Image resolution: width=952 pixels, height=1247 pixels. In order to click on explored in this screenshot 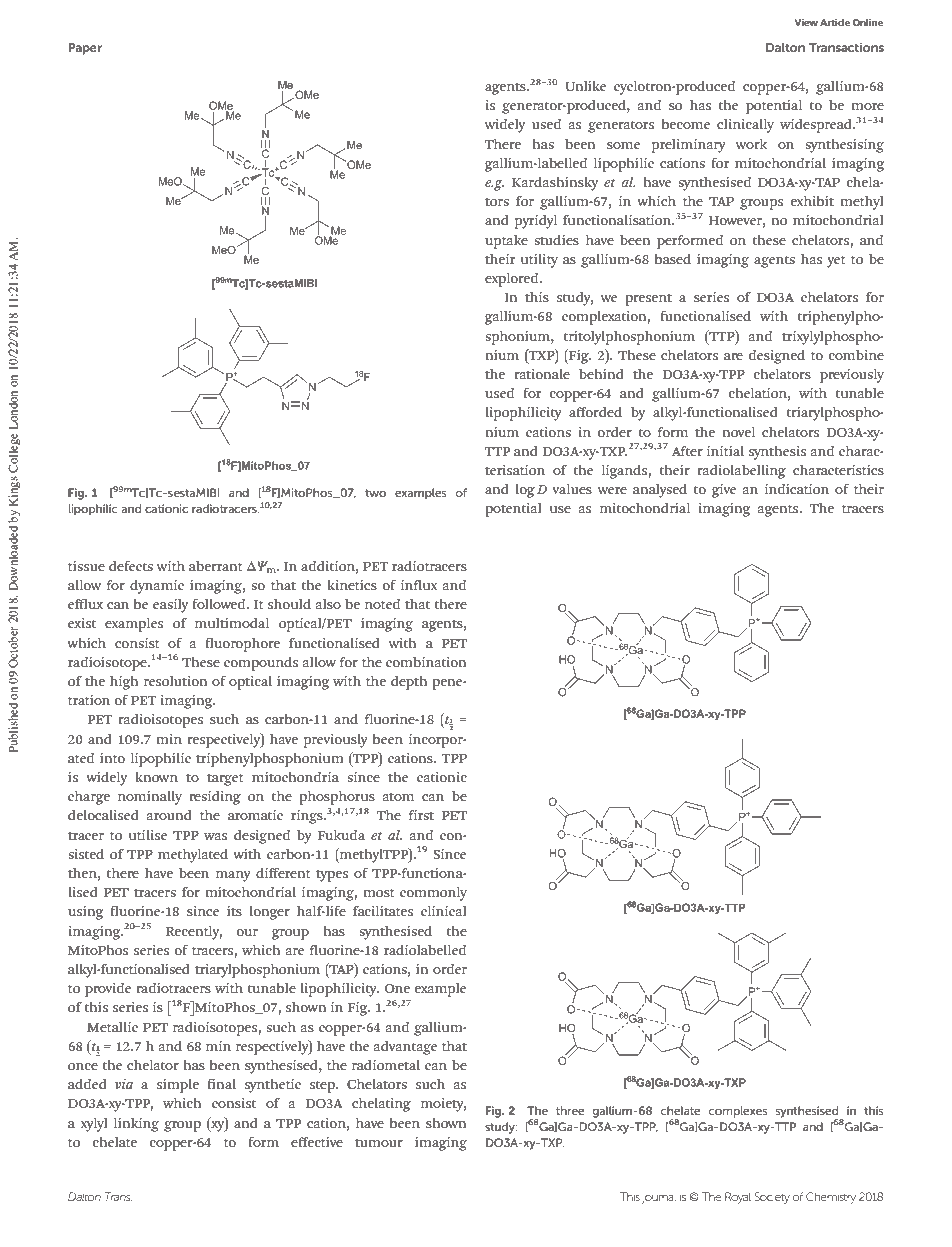, I will do `click(513, 280)`.
